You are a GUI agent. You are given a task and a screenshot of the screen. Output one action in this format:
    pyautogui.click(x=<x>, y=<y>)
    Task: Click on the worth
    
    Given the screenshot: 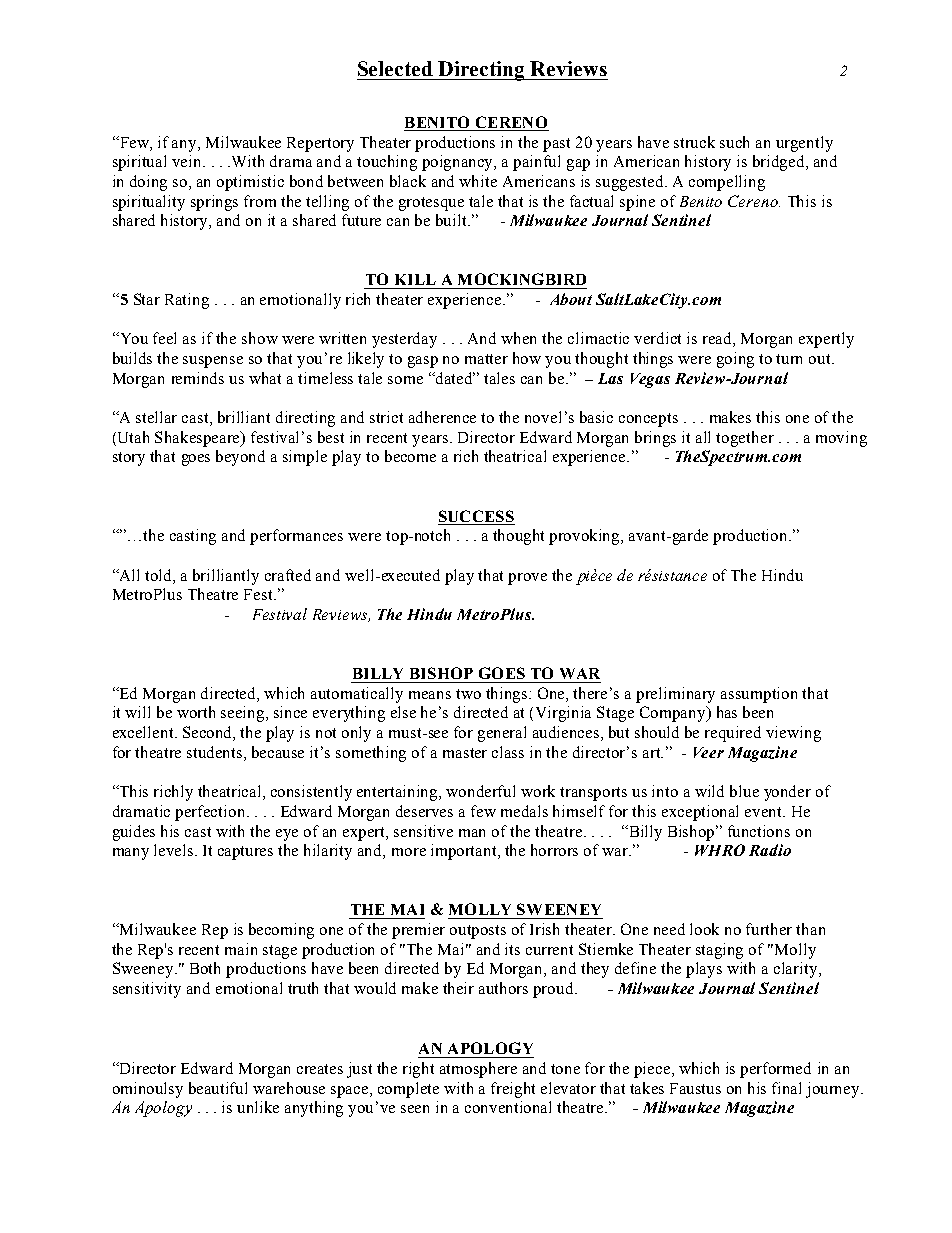 What is the action you would take?
    pyautogui.click(x=196, y=712)
